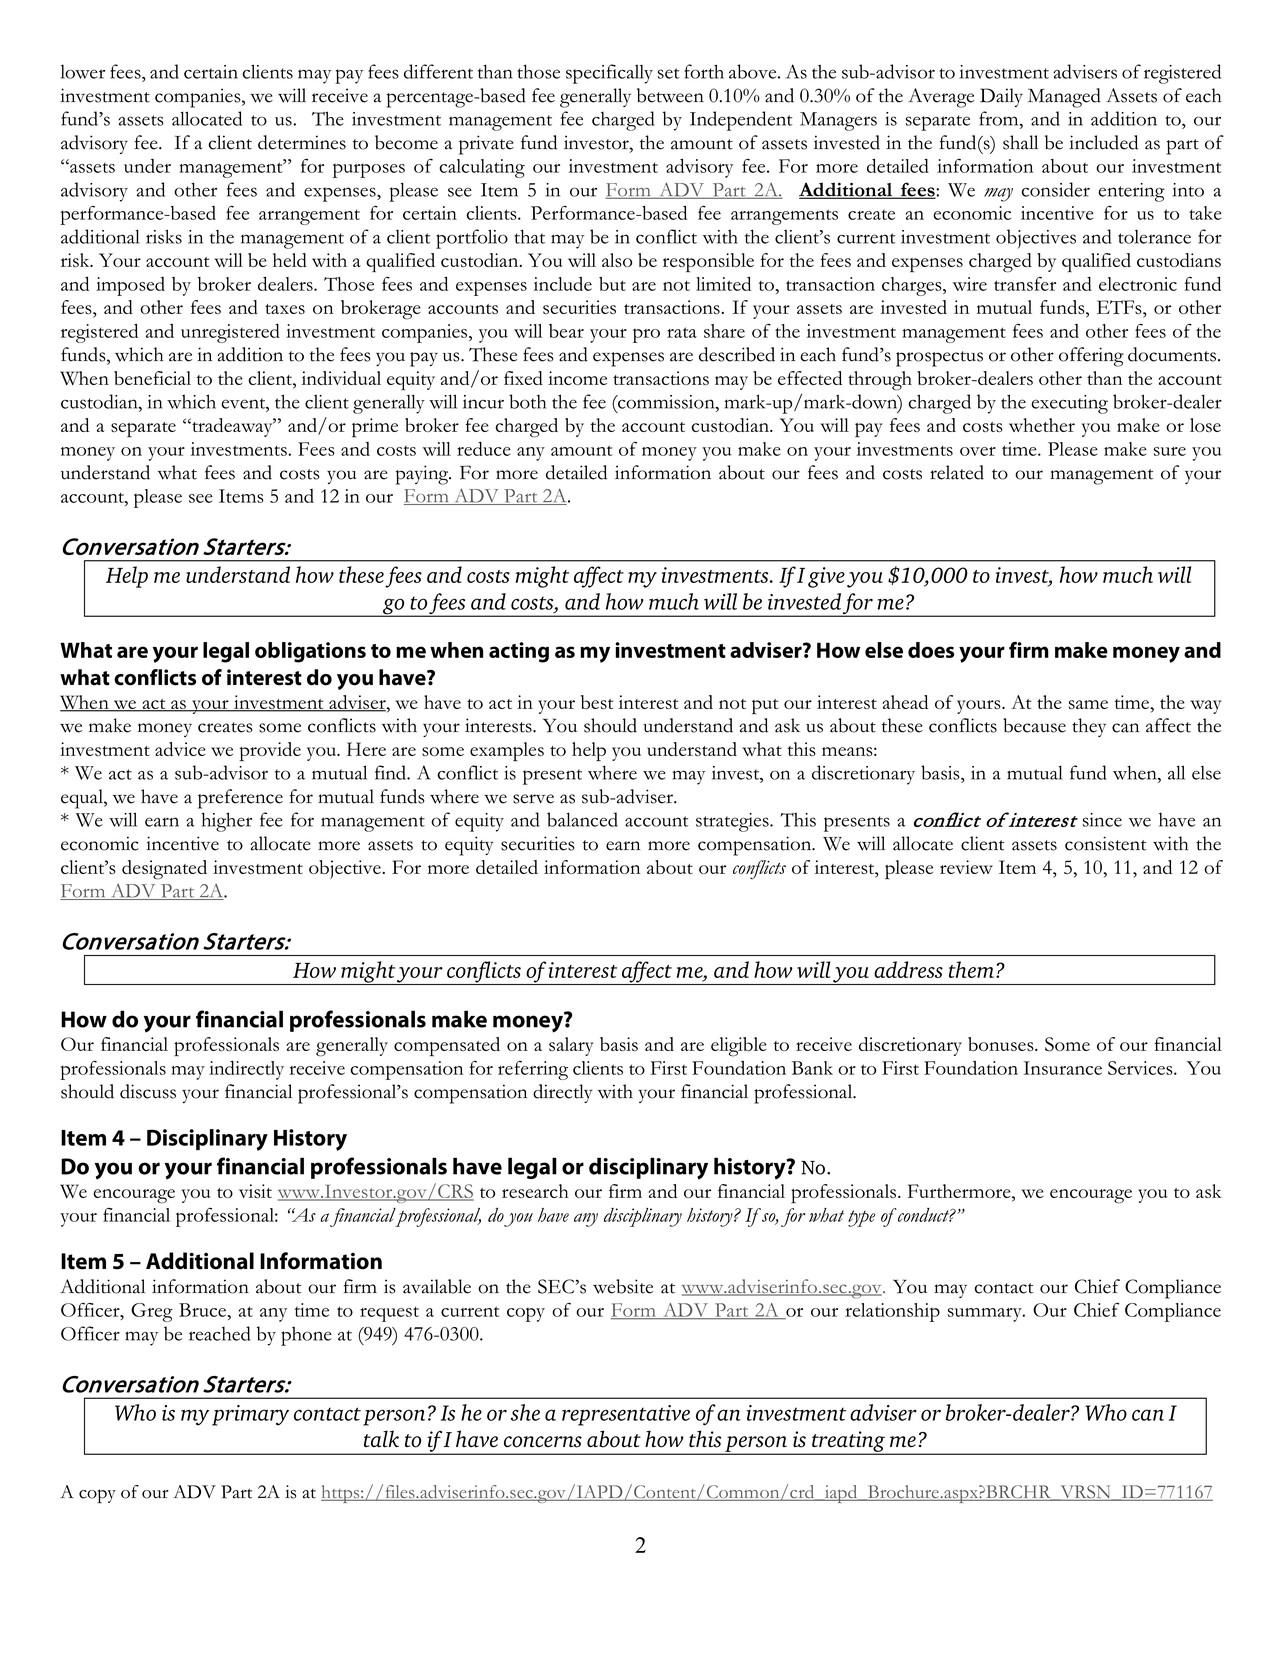 This document has height=1659, width=1282. I want to click on advice, so click(180, 749).
